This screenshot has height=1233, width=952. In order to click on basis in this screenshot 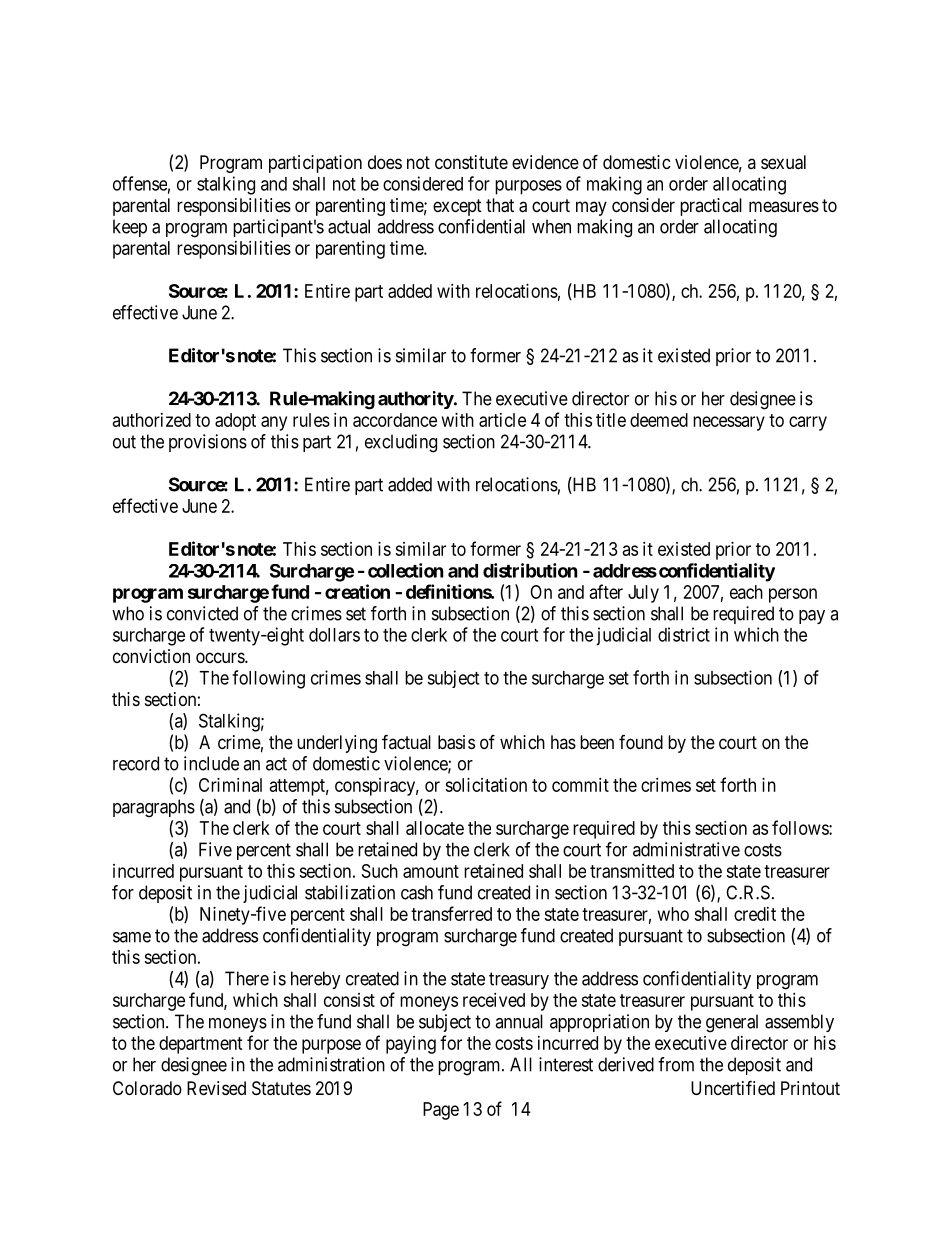, I will do `click(456, 742)`.
